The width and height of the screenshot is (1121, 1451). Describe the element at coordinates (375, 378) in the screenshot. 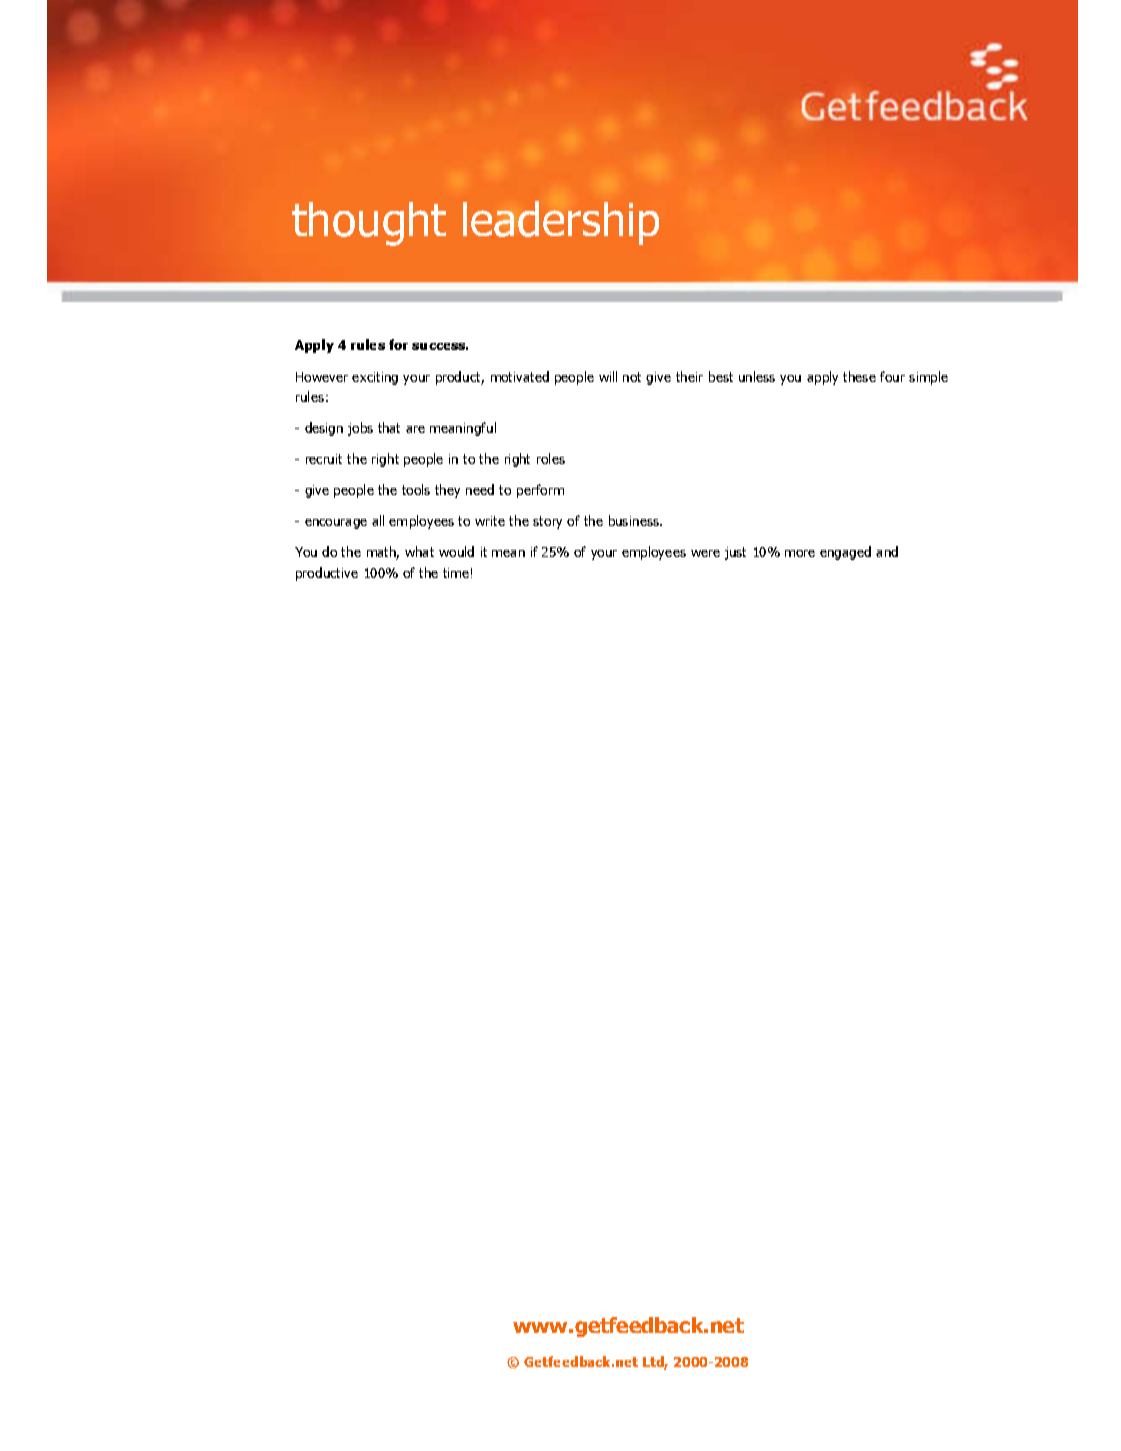

I see `exciting` at that location.
